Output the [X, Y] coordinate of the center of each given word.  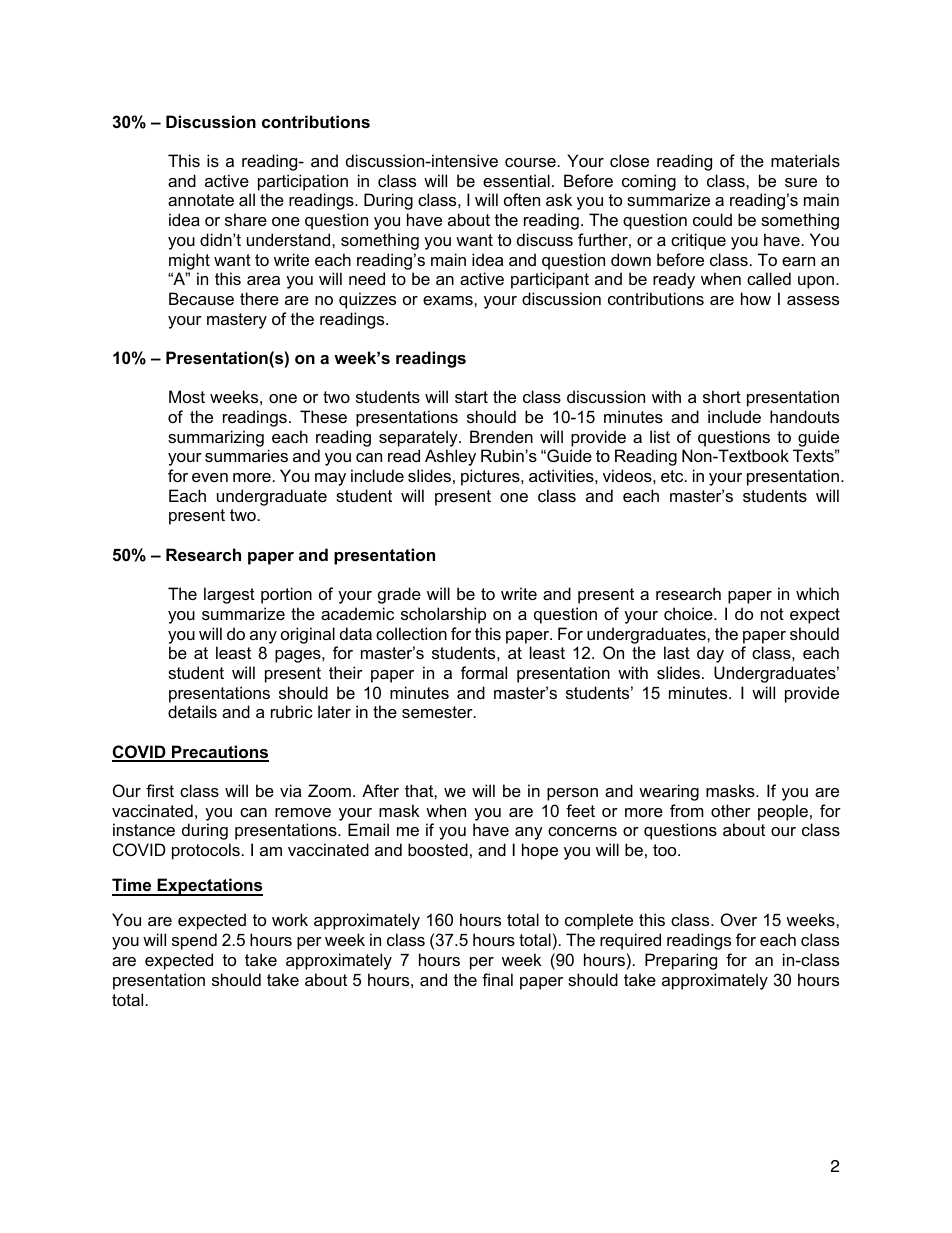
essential [516, 180]
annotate [201, 200]
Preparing [681, 961]
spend [194, 941]
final [497, 979]
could [712, 219]
